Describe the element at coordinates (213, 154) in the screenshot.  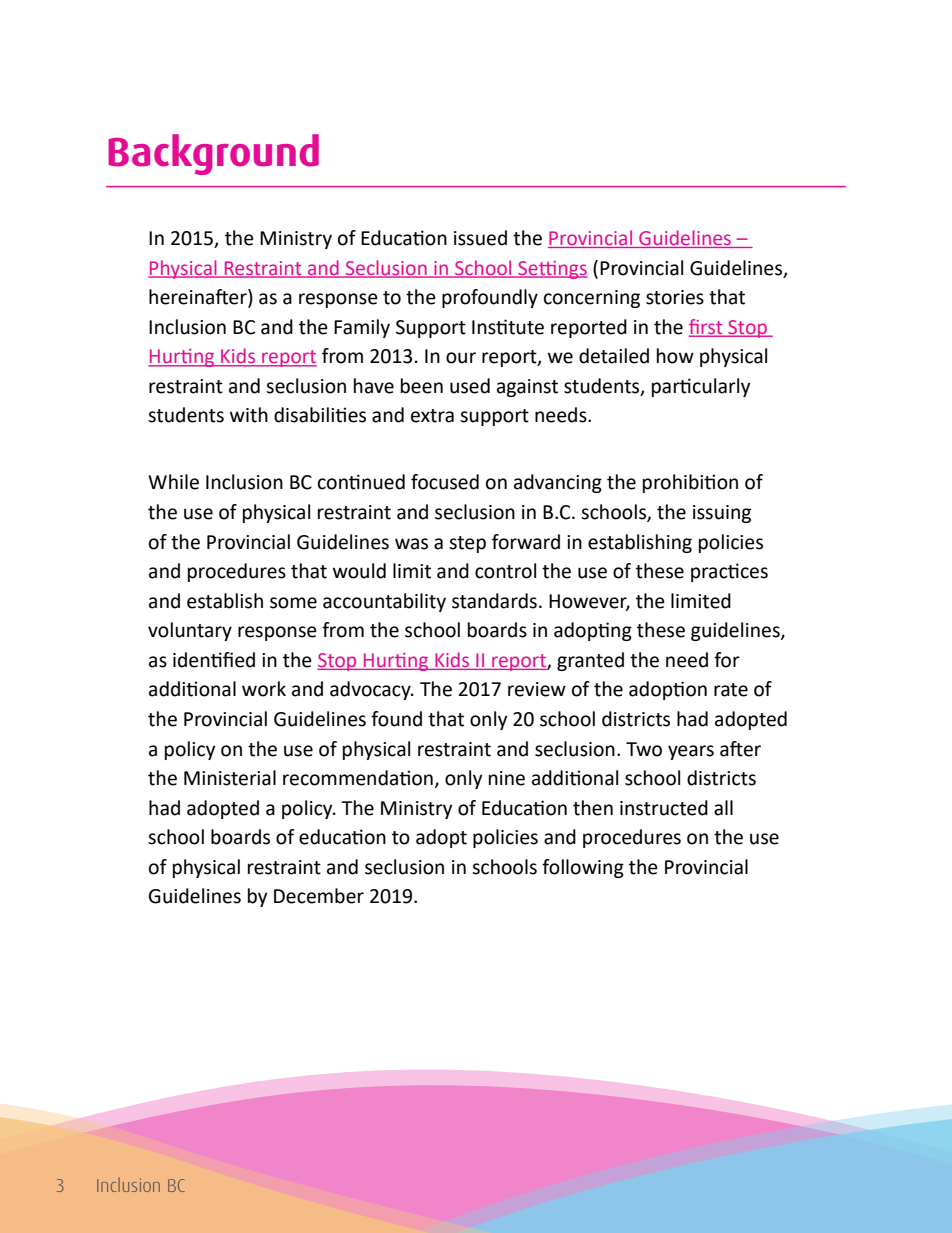
I see `Background` at that location.
